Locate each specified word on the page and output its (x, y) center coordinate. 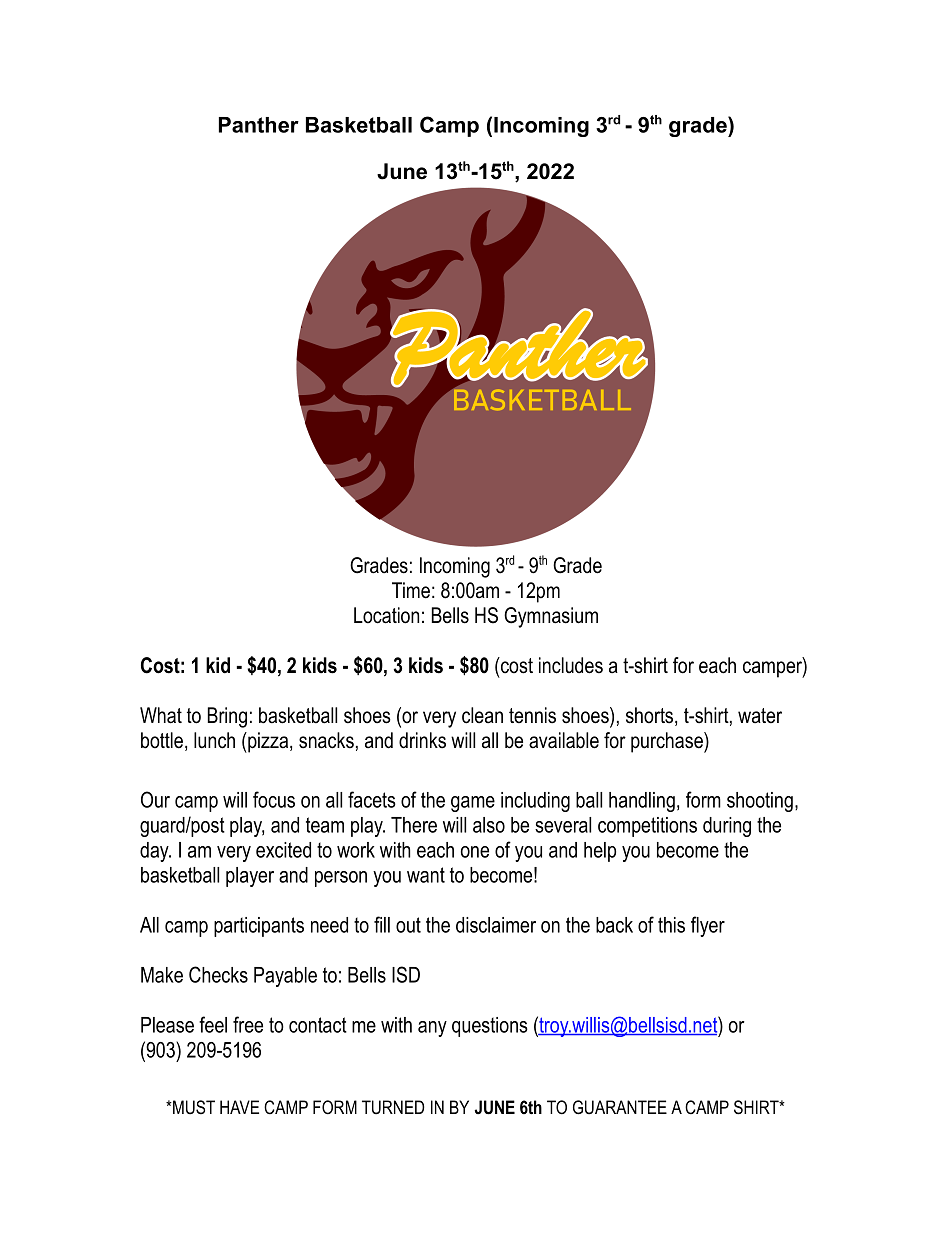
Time (411, 590)
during (727, 827)
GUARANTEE (620, 1107)
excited (283, 850)
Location (386, 615)
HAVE (239, 1107)
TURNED (393, 1107)
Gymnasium (551, 617)
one (475, 852)
